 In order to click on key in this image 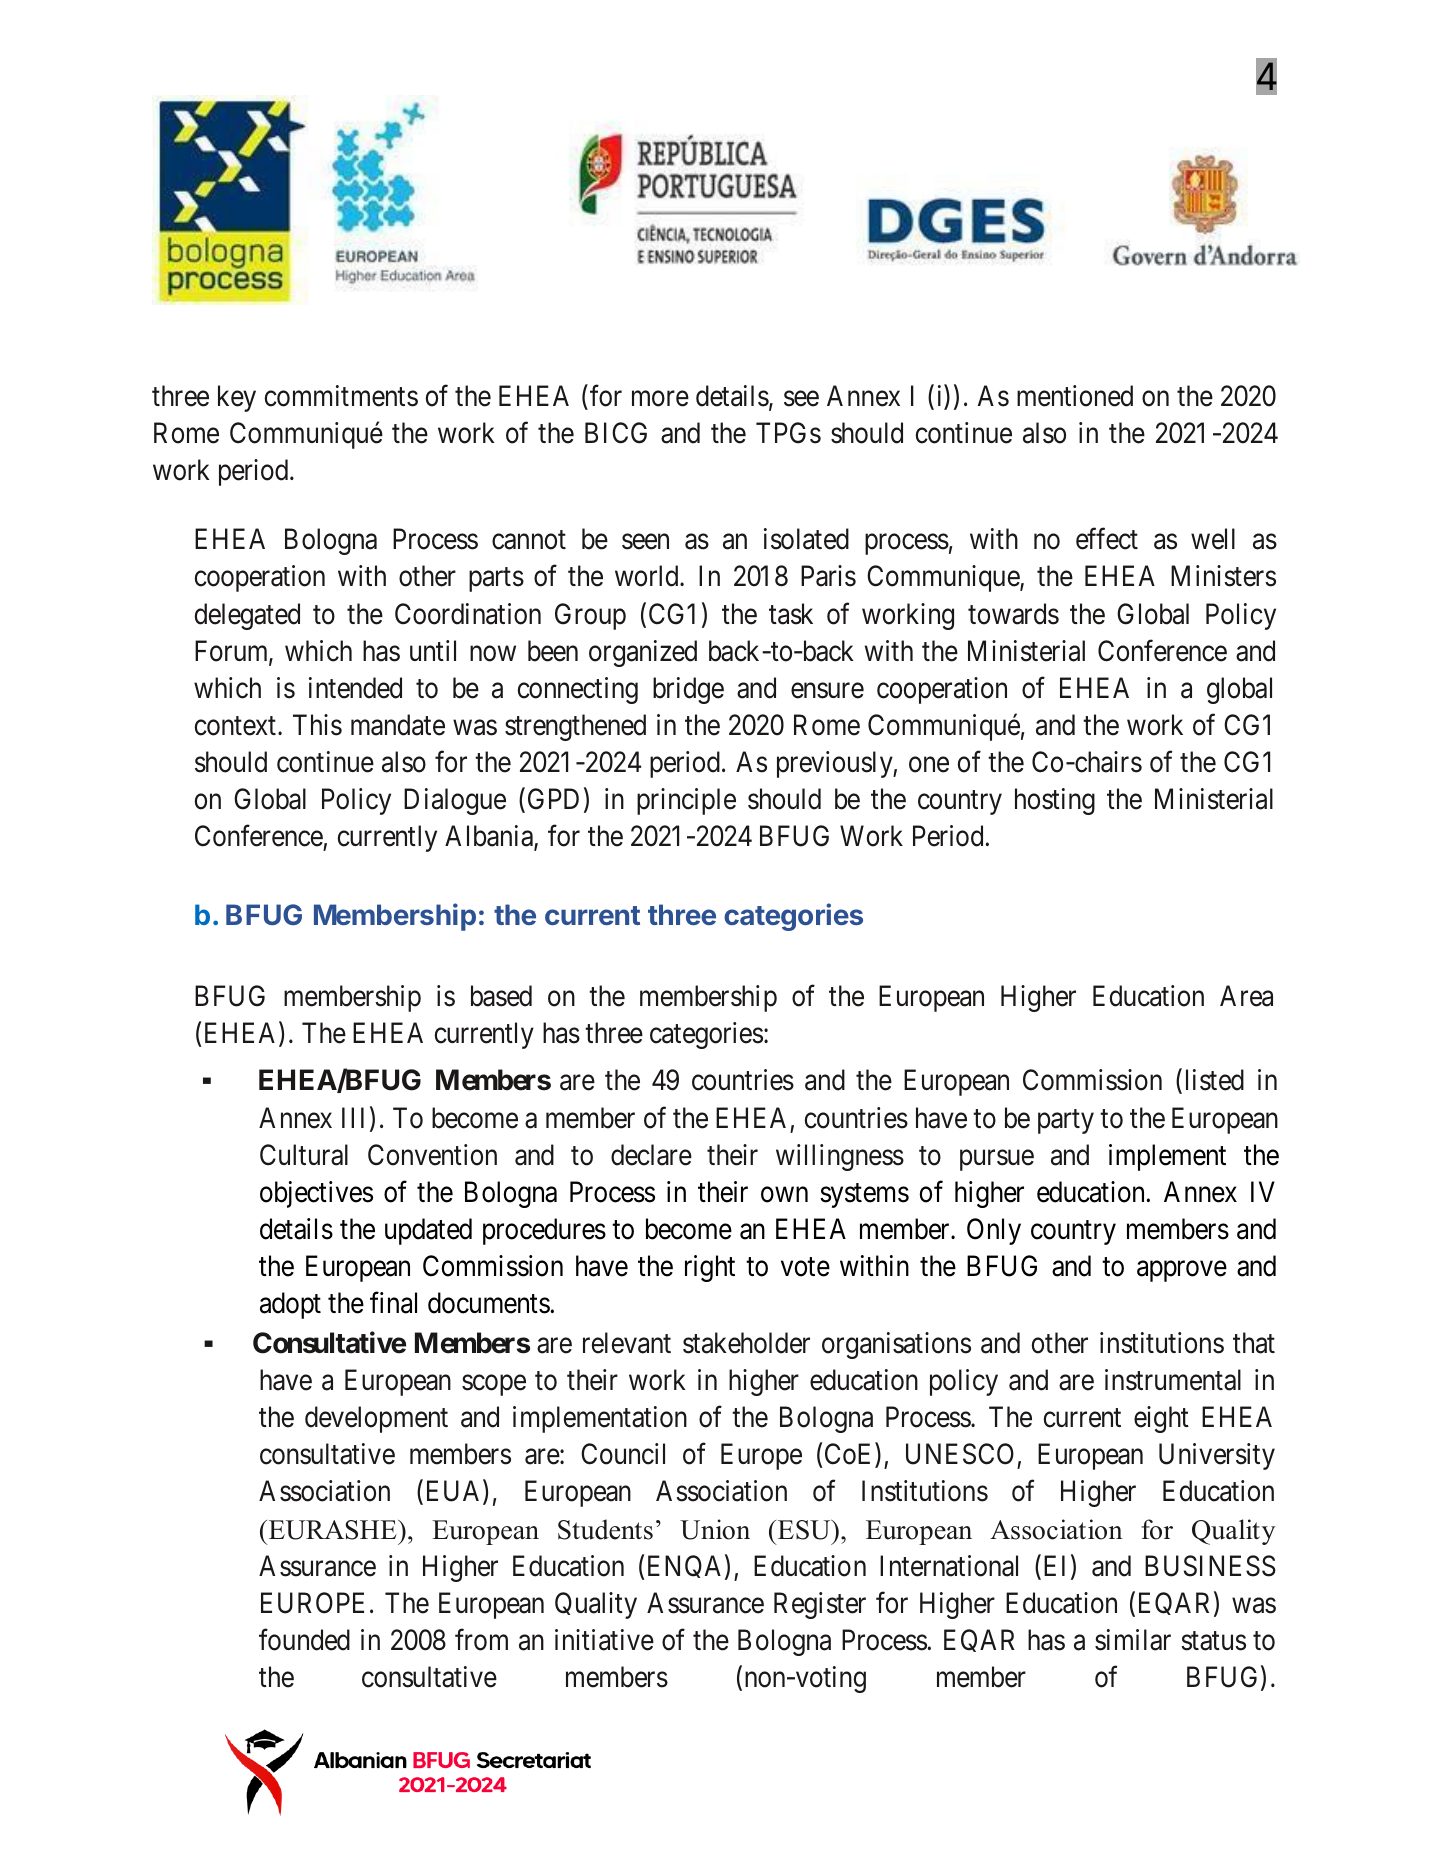, I will do `click(237, 398)`.
